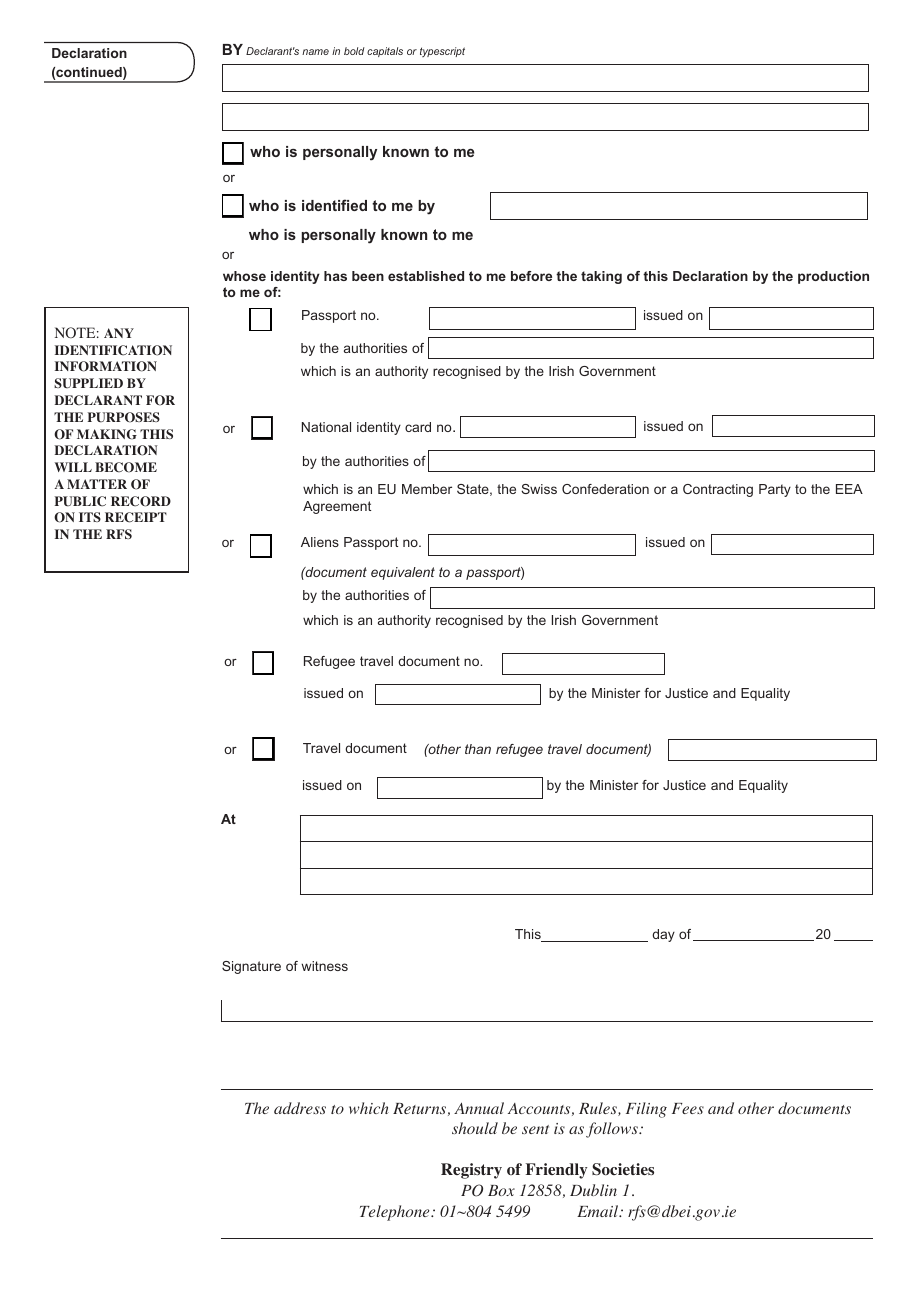 The image size is (924, 1308). I want to click on BECOME, so click(126, 467).
